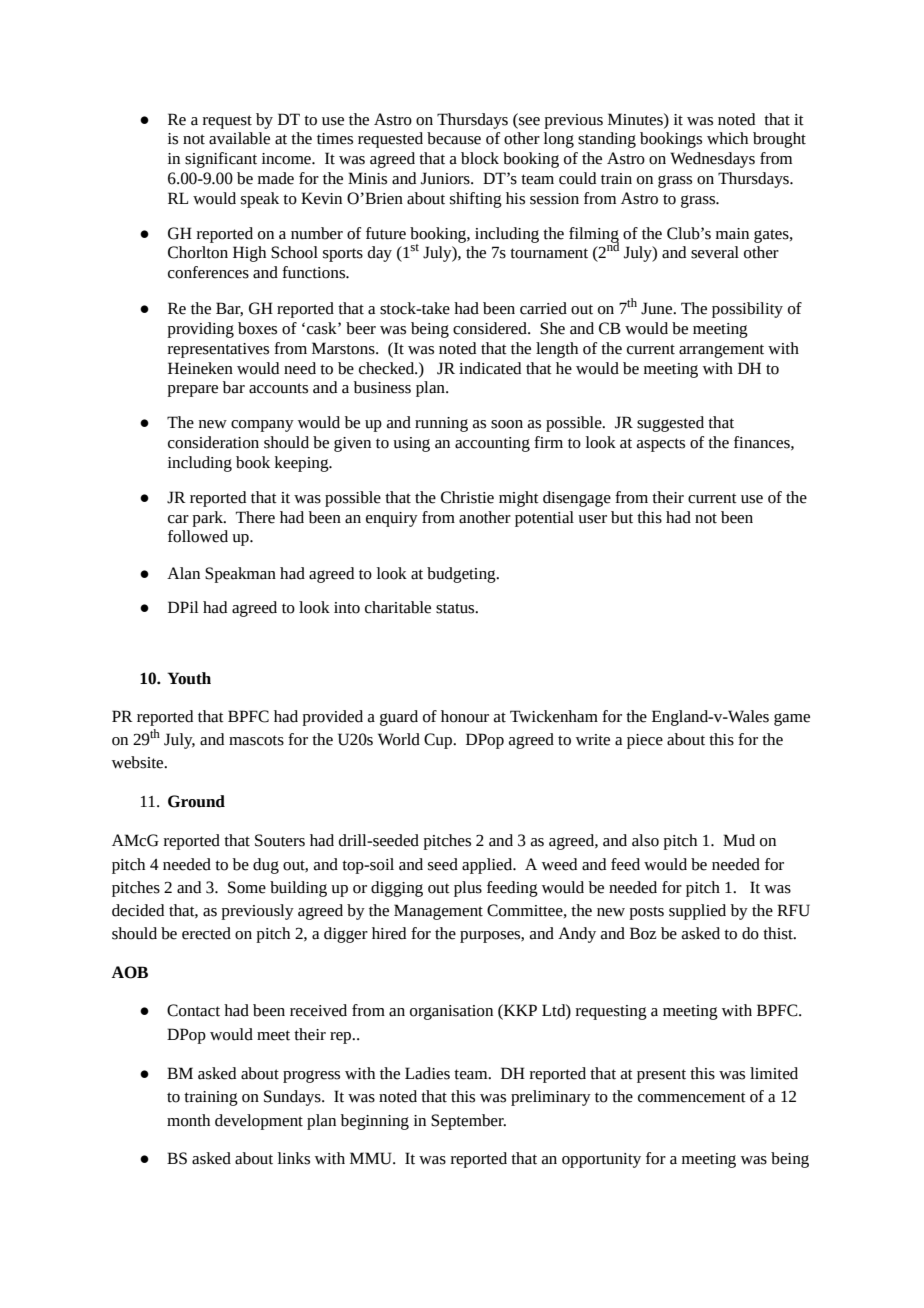 The image size is (924, 1308). Describe the element at coordinates (221, 160) in the document. I see `significant` at that location.
